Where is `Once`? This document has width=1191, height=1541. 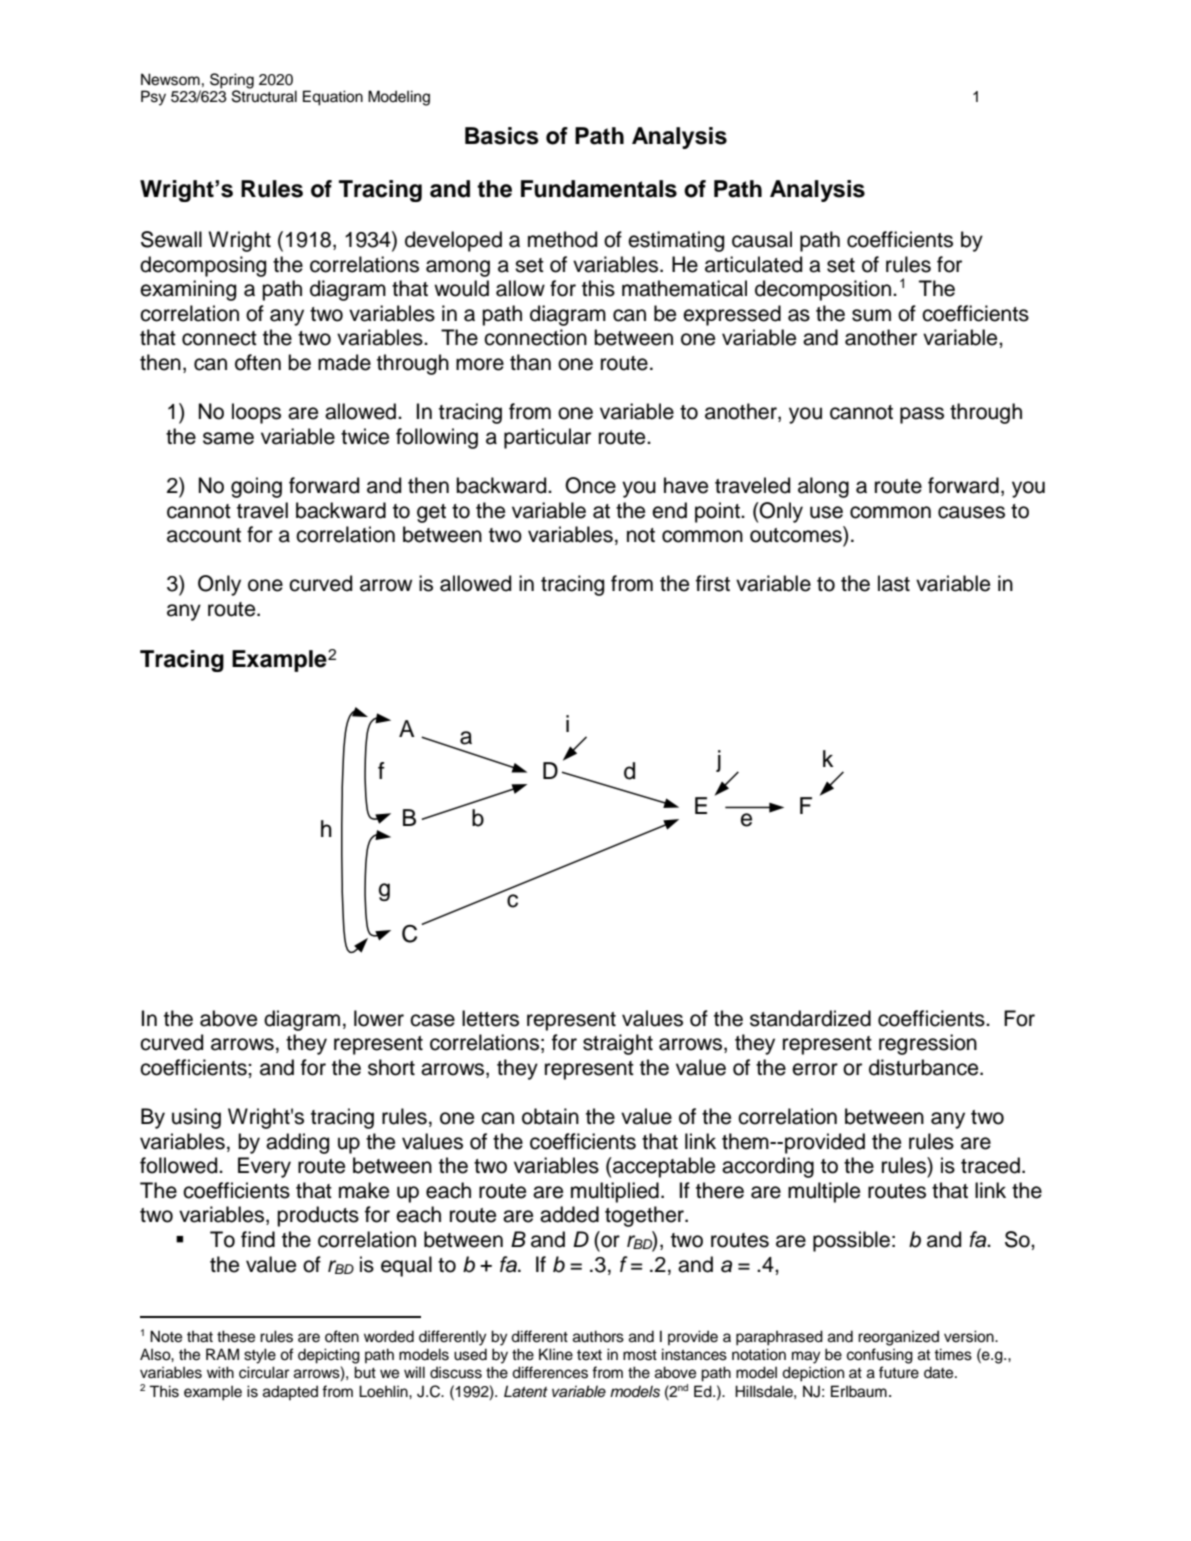 Once is located at coordinates (590, 485).
